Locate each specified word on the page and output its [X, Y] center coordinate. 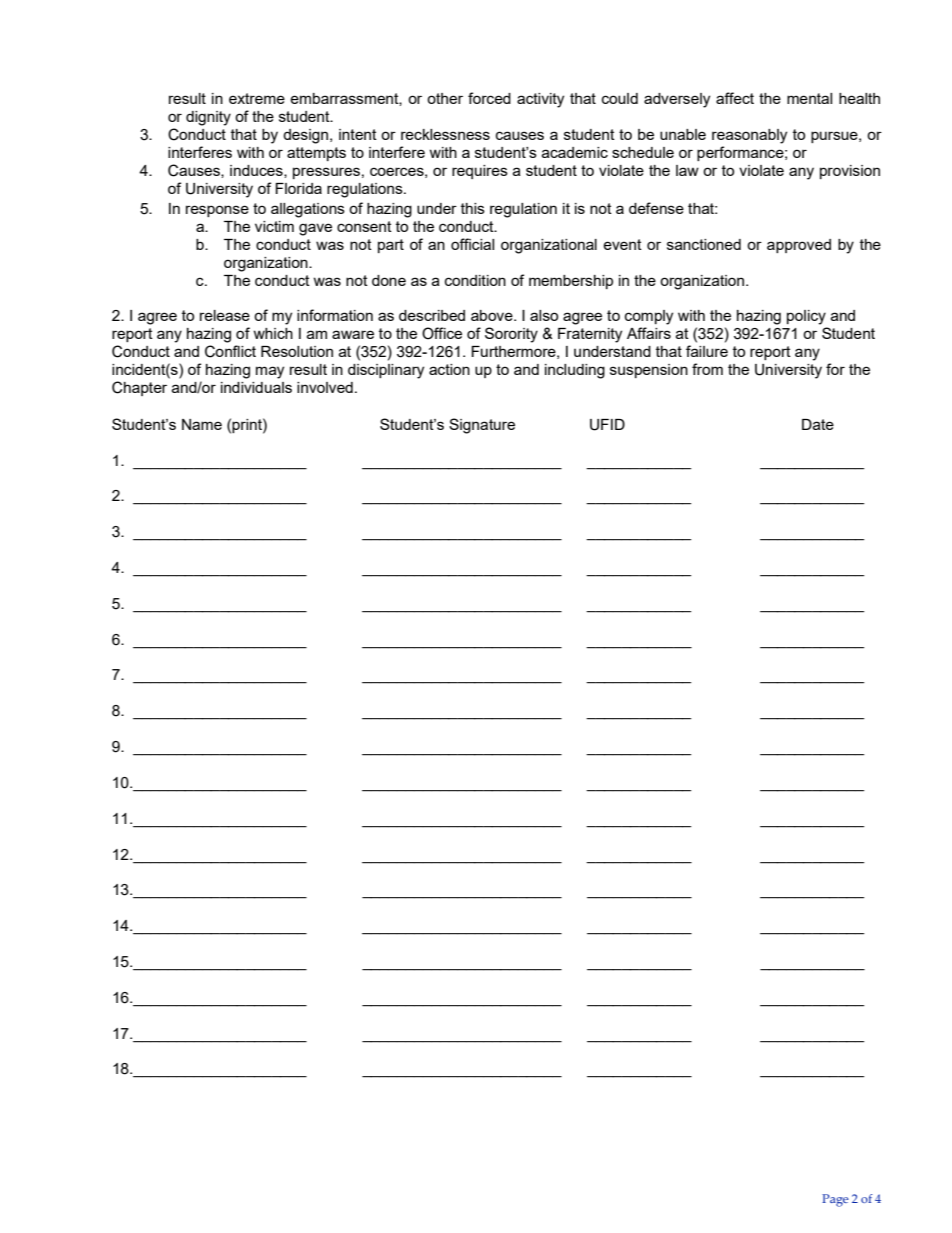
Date [818, 424]
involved [325, 387]
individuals [256, 387]
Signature [482, 426]
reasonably [749, 136]
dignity [208, 118]
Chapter [139, 388]
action [449, 369]
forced [489, 98]
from [707, 369]
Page [835, 1200]
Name [202, 424]
